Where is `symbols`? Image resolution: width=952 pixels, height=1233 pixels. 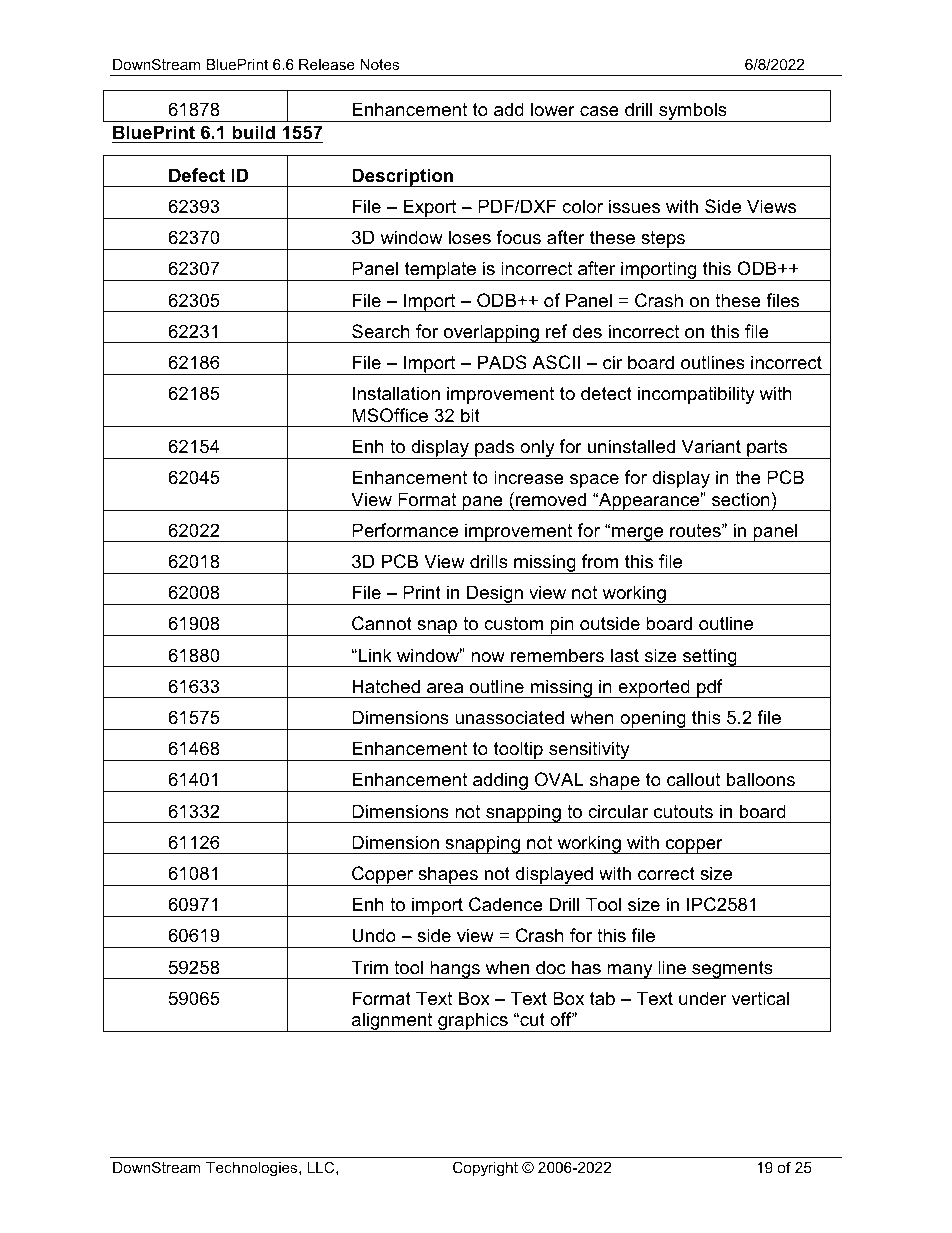 symbols is located at coordinates (693, 112).
